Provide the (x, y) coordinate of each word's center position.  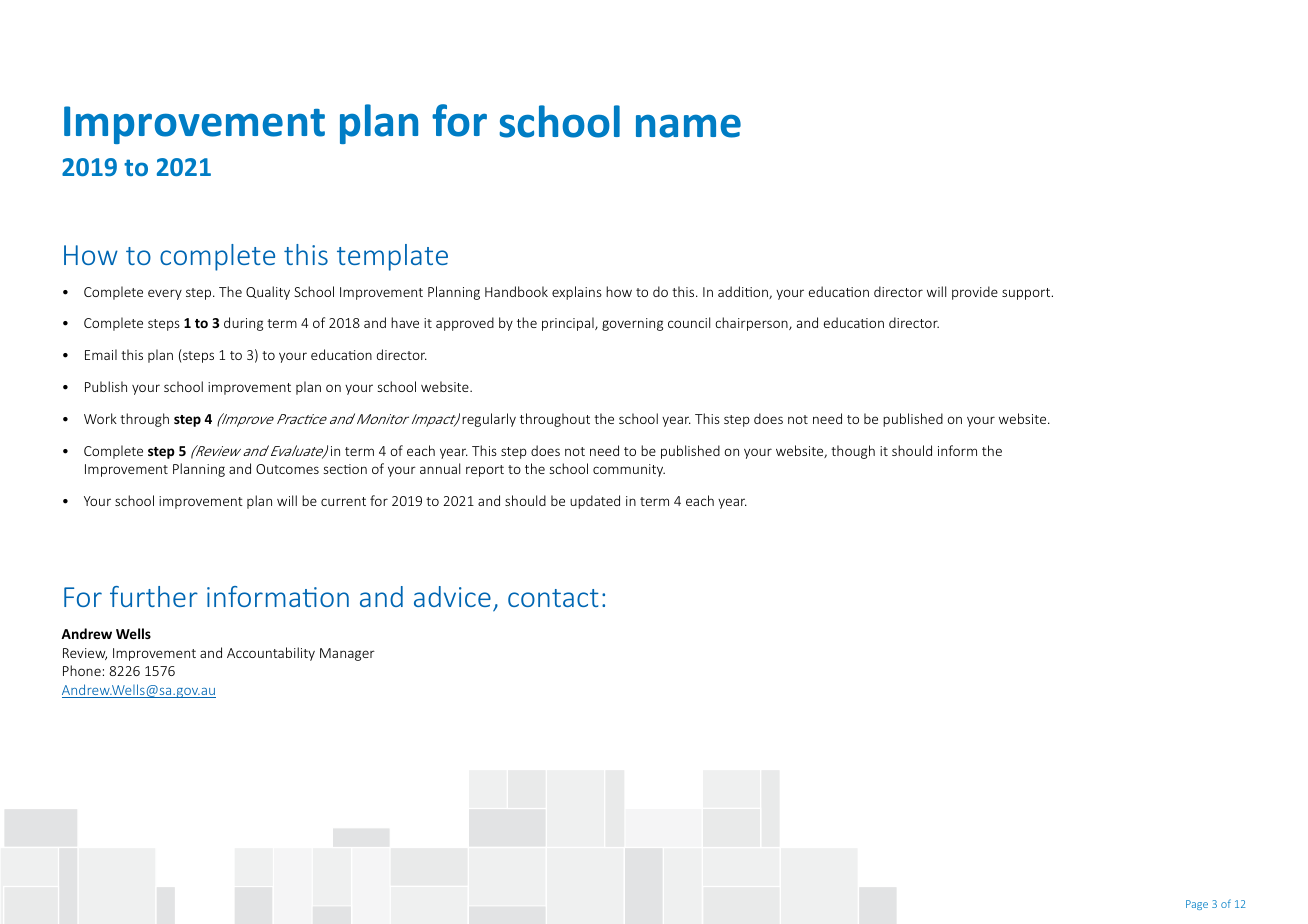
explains (577, 293)
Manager (347, 654)
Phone (82, 670)
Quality (268, 293)
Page (1197, 905)
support (1027, 294)
